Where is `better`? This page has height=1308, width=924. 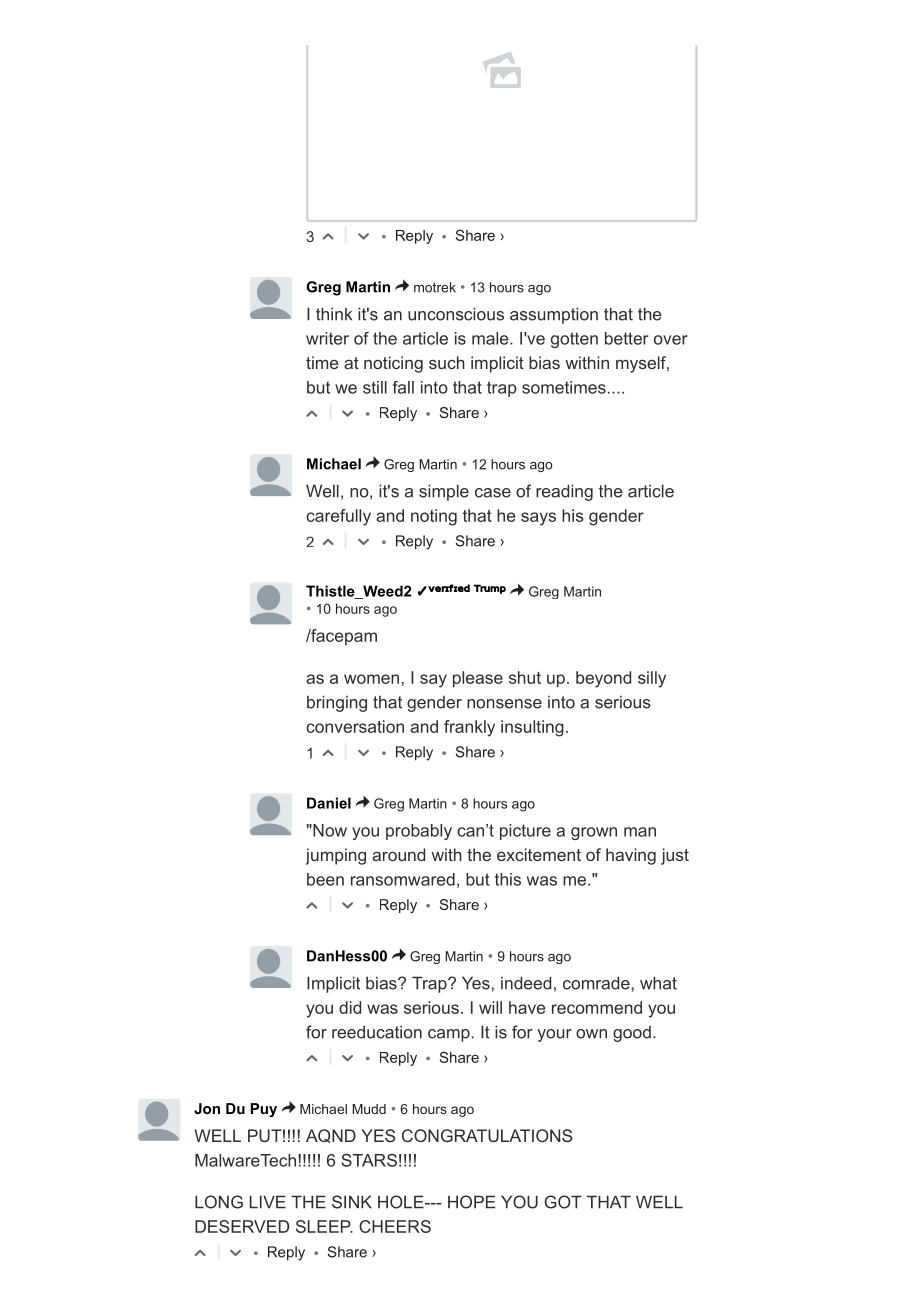 better is located at coordinates (627, 338).
